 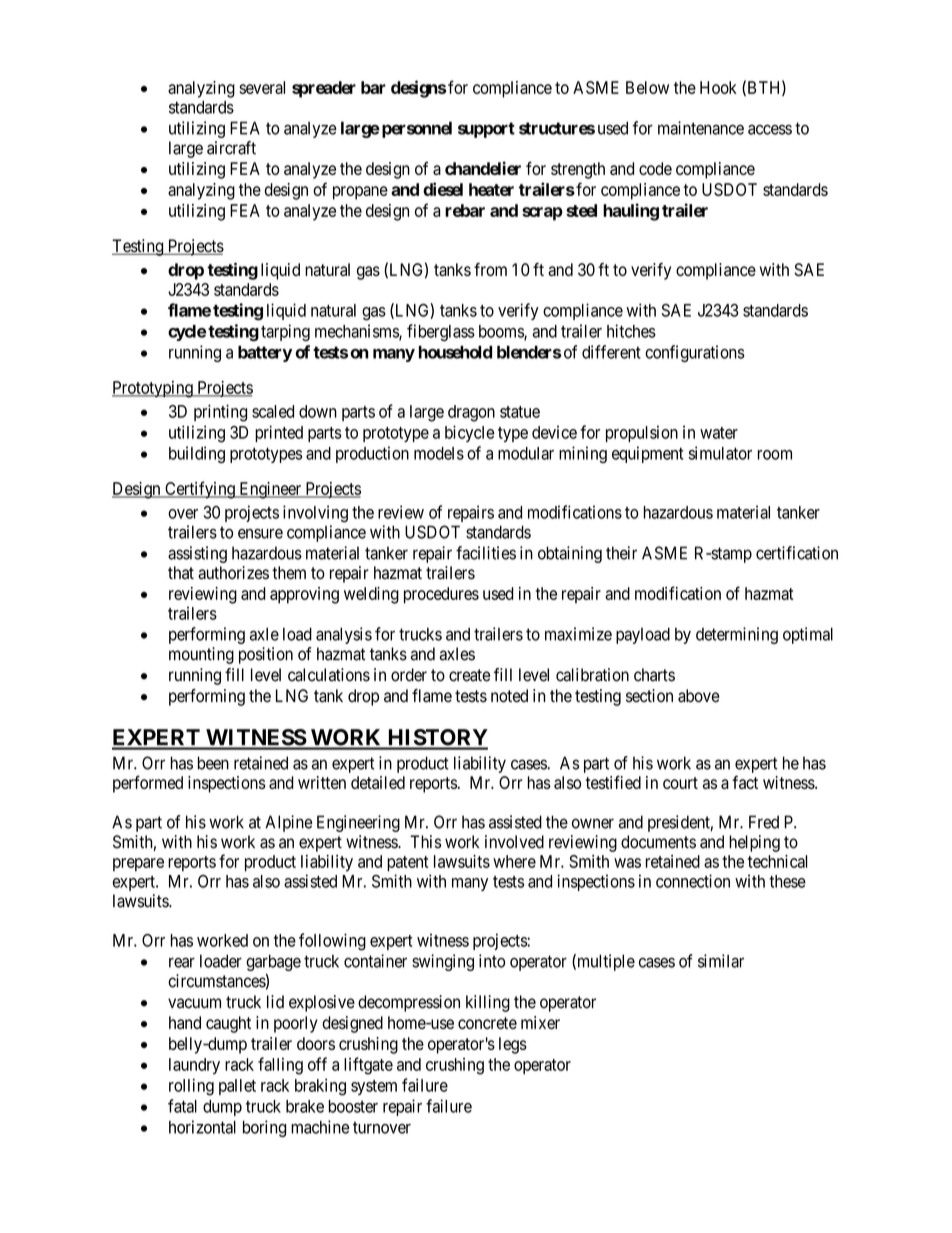 What do you see at coordinates (745, 782) in the document?
I see `fact` at bounding box center [745, 782].
